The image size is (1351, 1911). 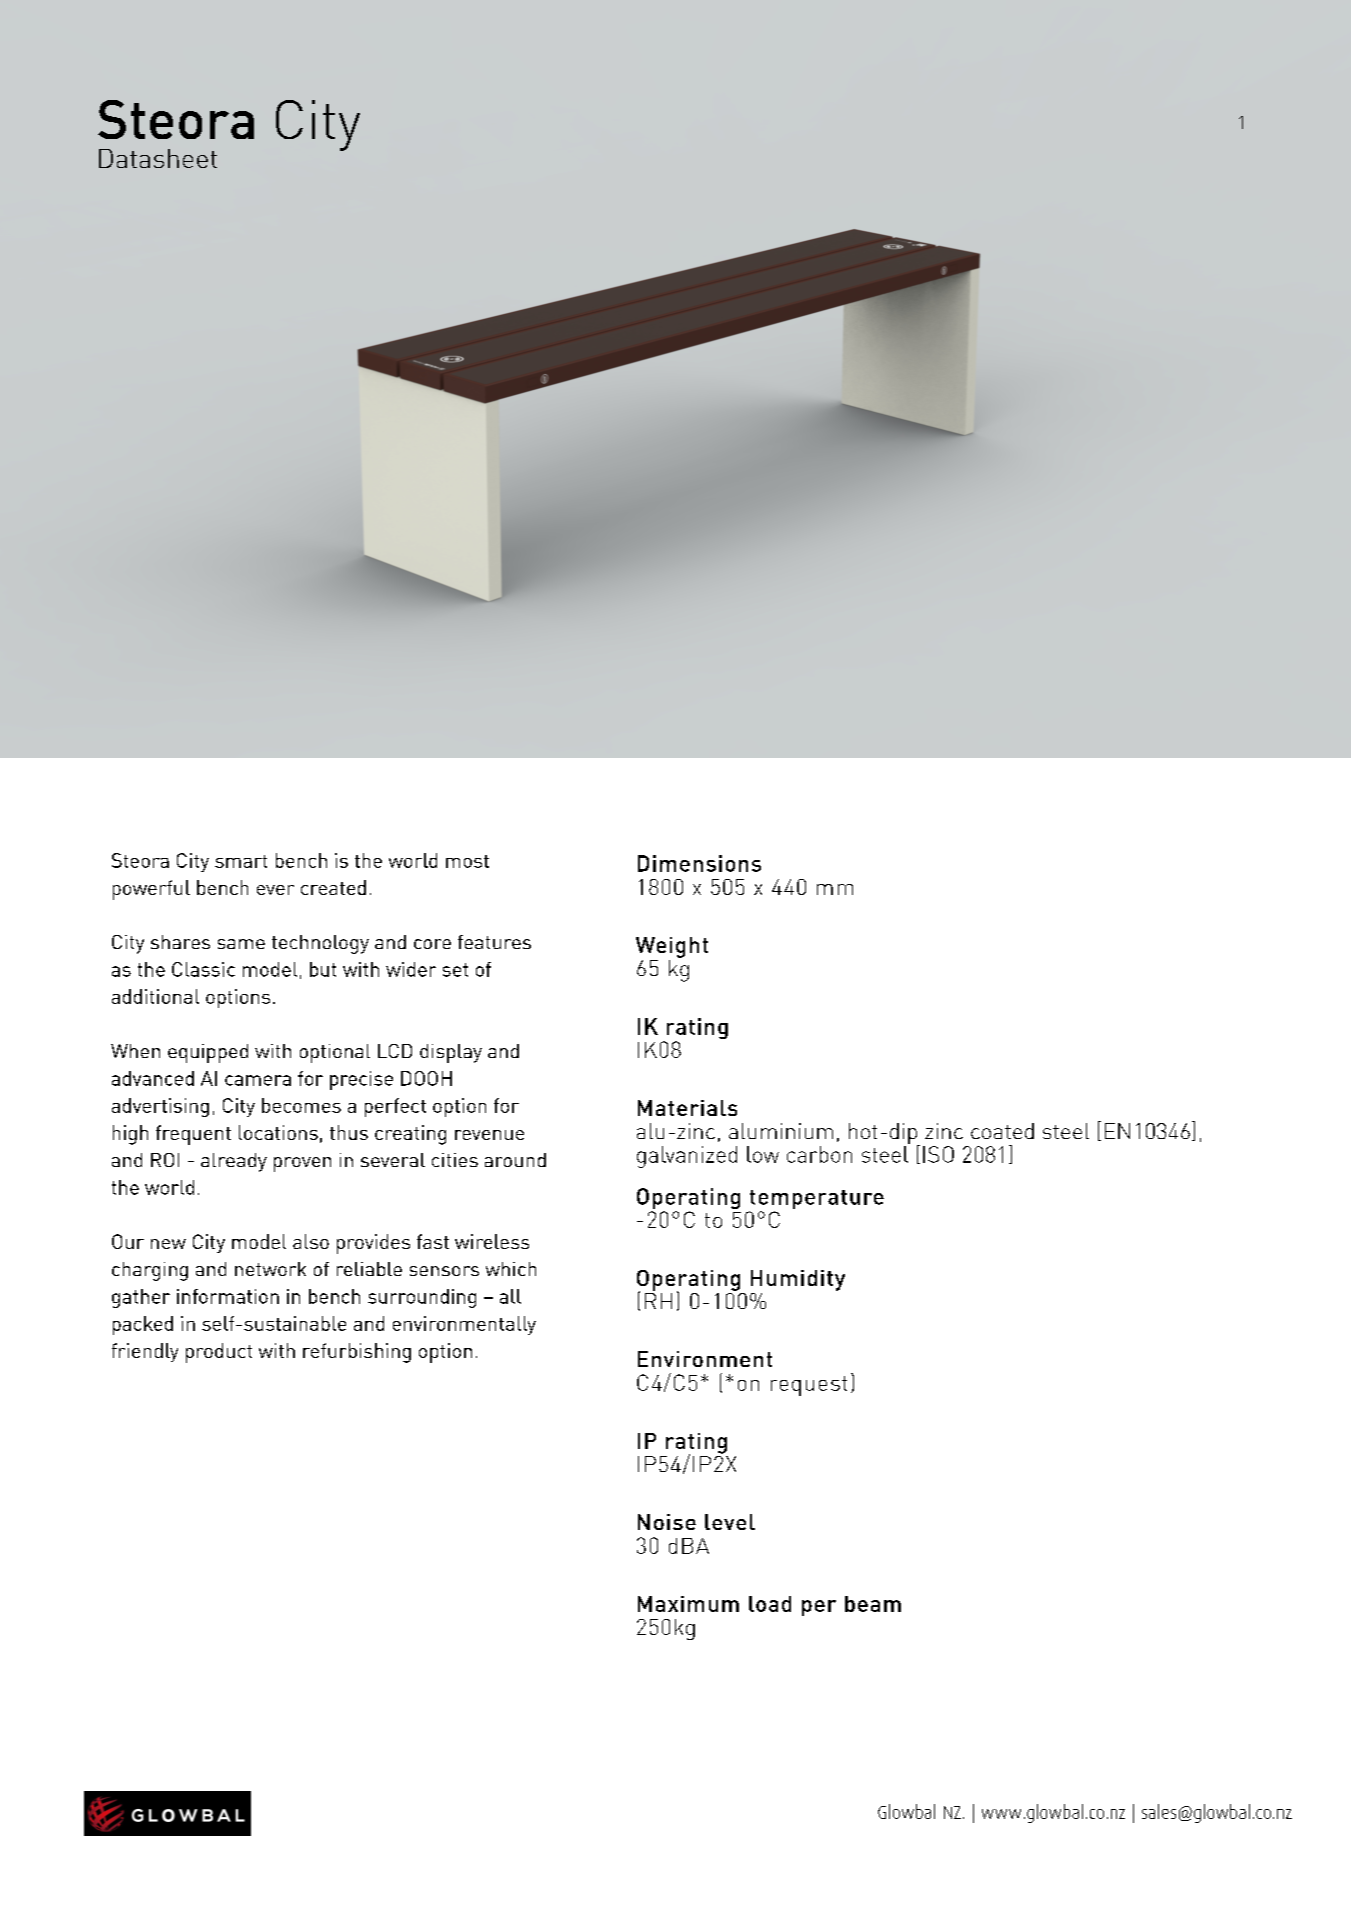 I want to click on Noise, so click(x=667, y=1522).
